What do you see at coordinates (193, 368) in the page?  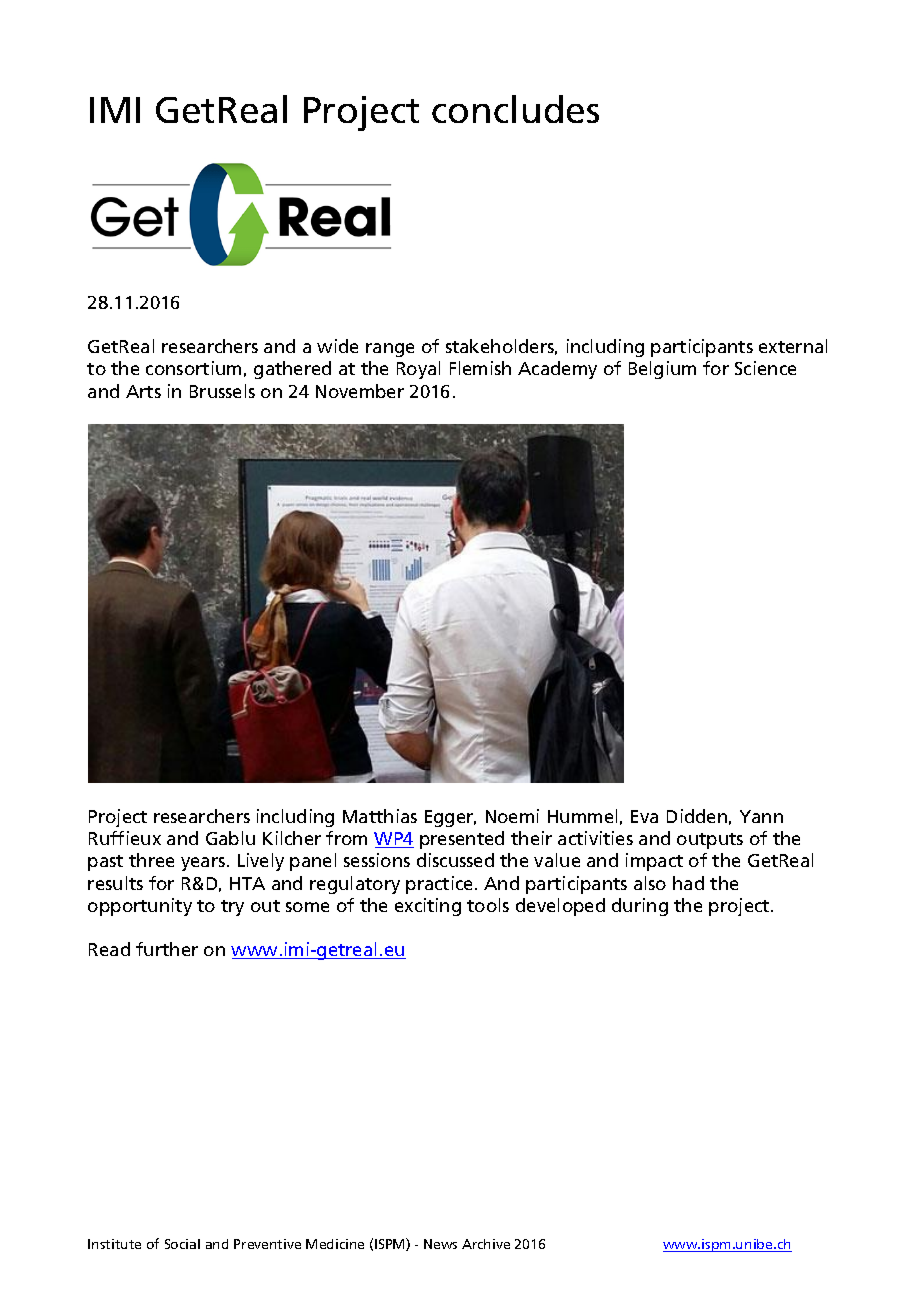 I see `consortium` at bounding box center [193, 368].
